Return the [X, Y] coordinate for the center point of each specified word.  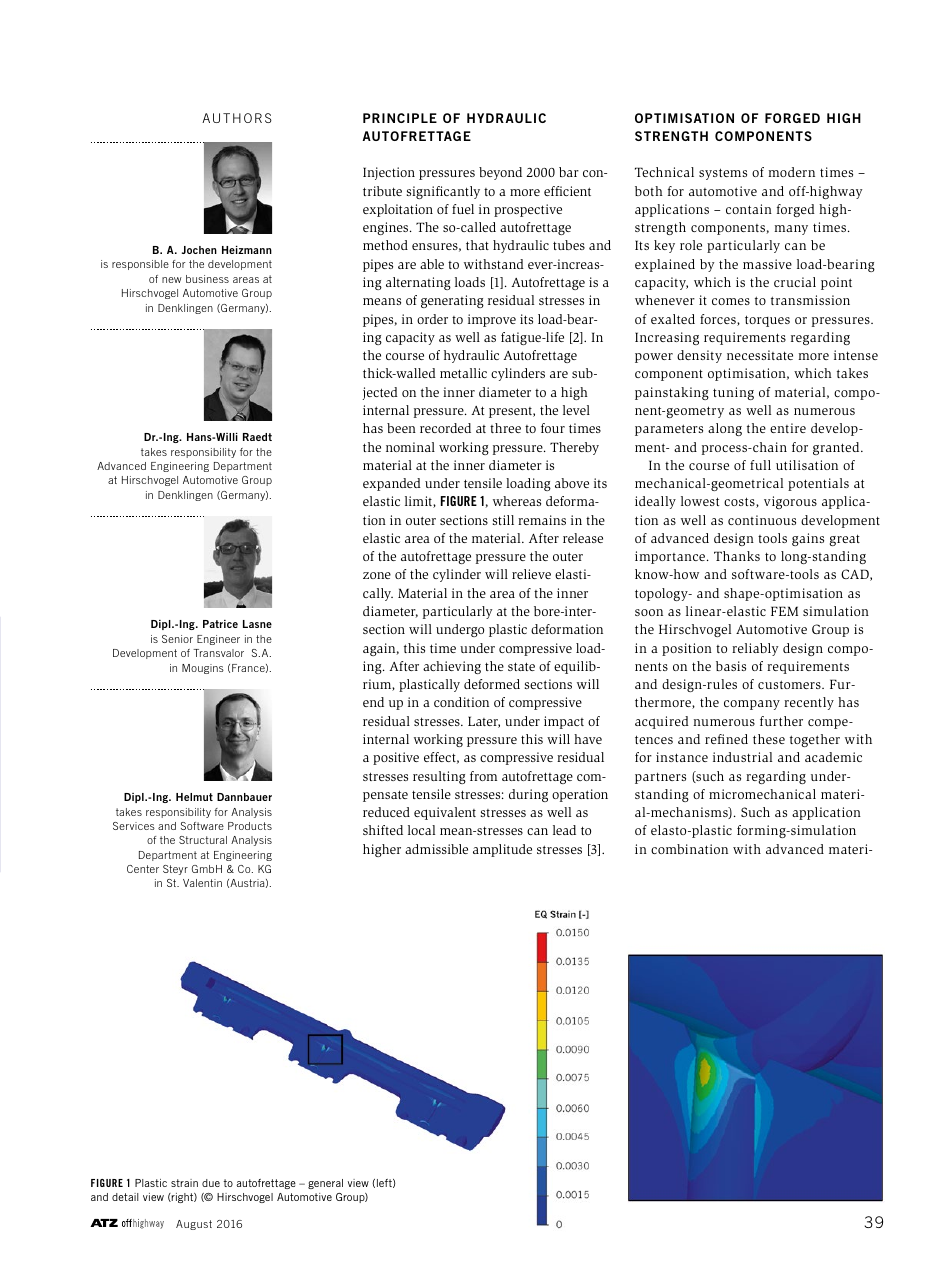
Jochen [199, 250]
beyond [500, 173]
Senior [177, 639]
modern [791, 172]
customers [790, 684]
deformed [492, 684]
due [211, 1183]
